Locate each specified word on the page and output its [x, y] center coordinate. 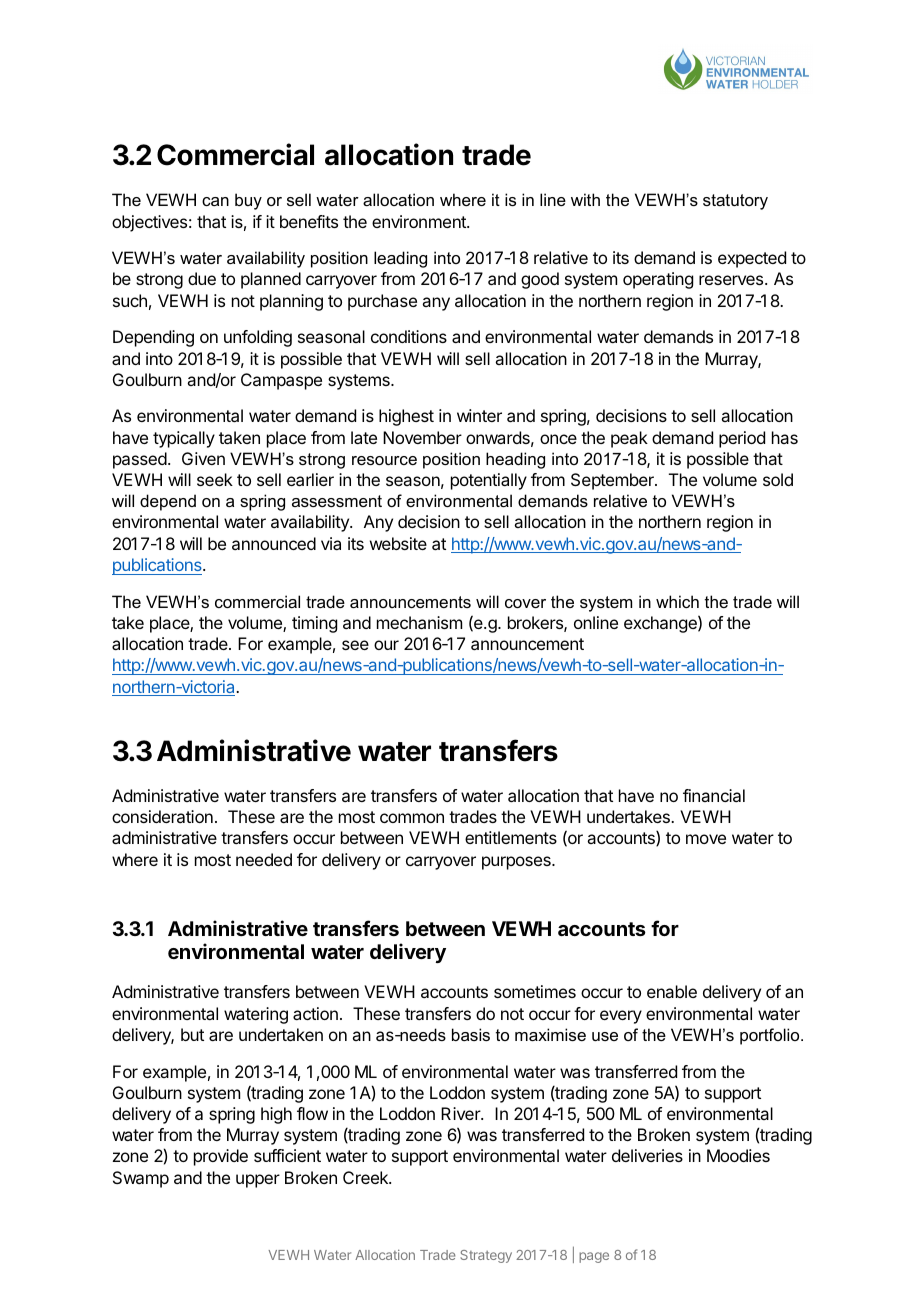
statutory [735, 202]
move [706, 839]
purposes [517, 863]
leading [400, 259]
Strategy [486, 1256]
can [215, 201]
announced [274, 543]
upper [258, 1181]
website [398, 543]
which [677, 601]
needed [264, 859]
